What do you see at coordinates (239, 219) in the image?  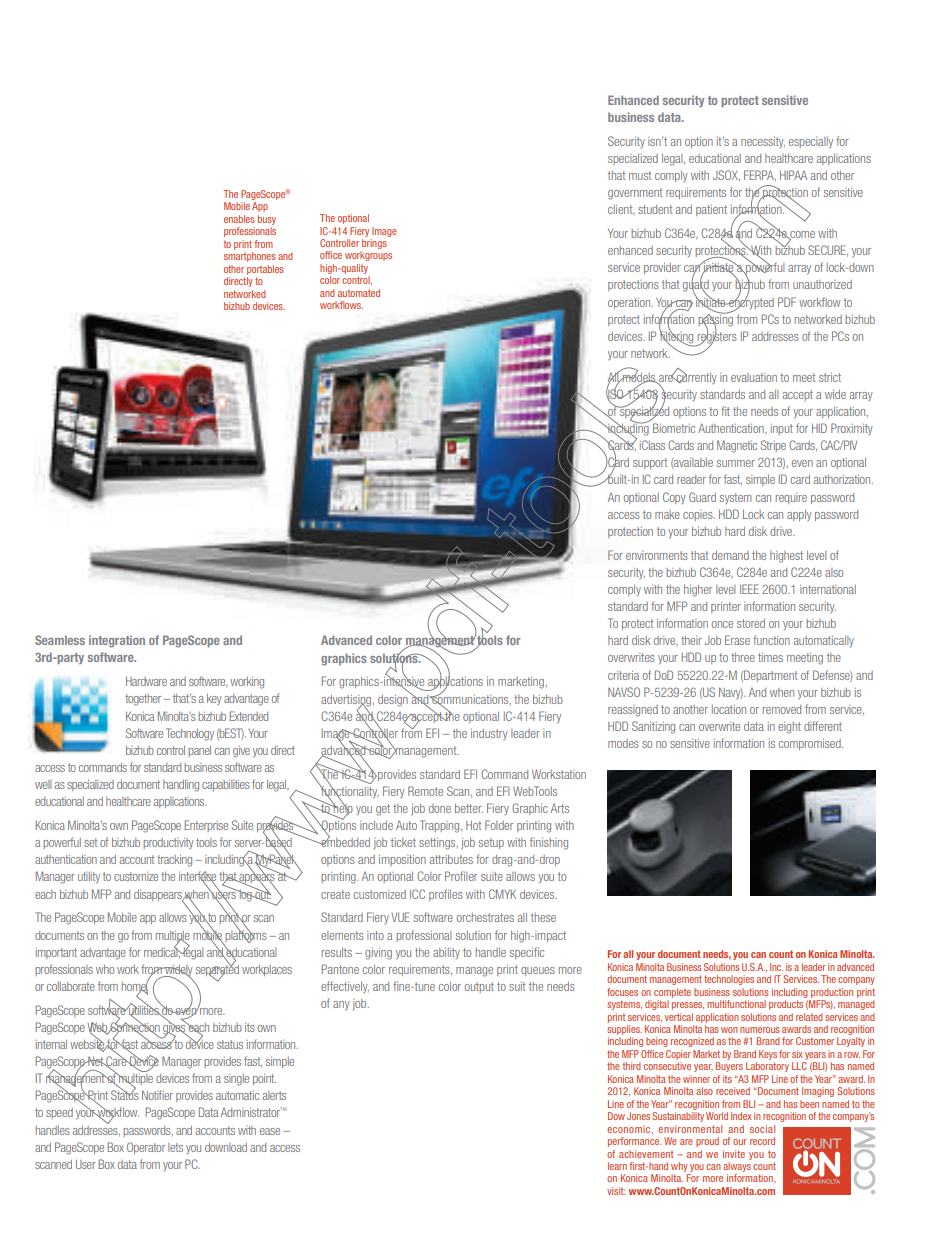 I see `enables` at bounding box center [239, 219].
